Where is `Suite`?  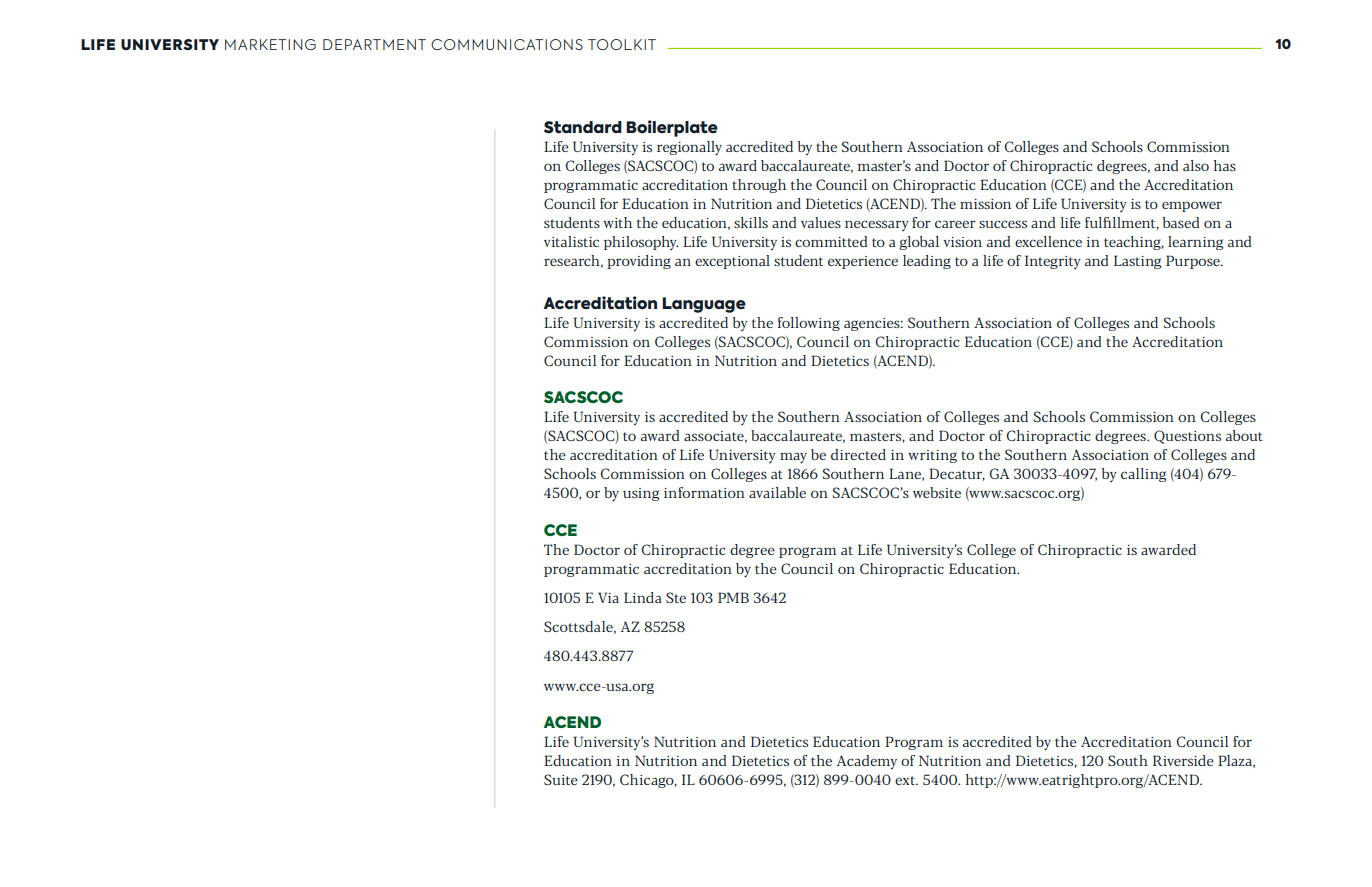
Suite is located at coordinates (561, 779).
